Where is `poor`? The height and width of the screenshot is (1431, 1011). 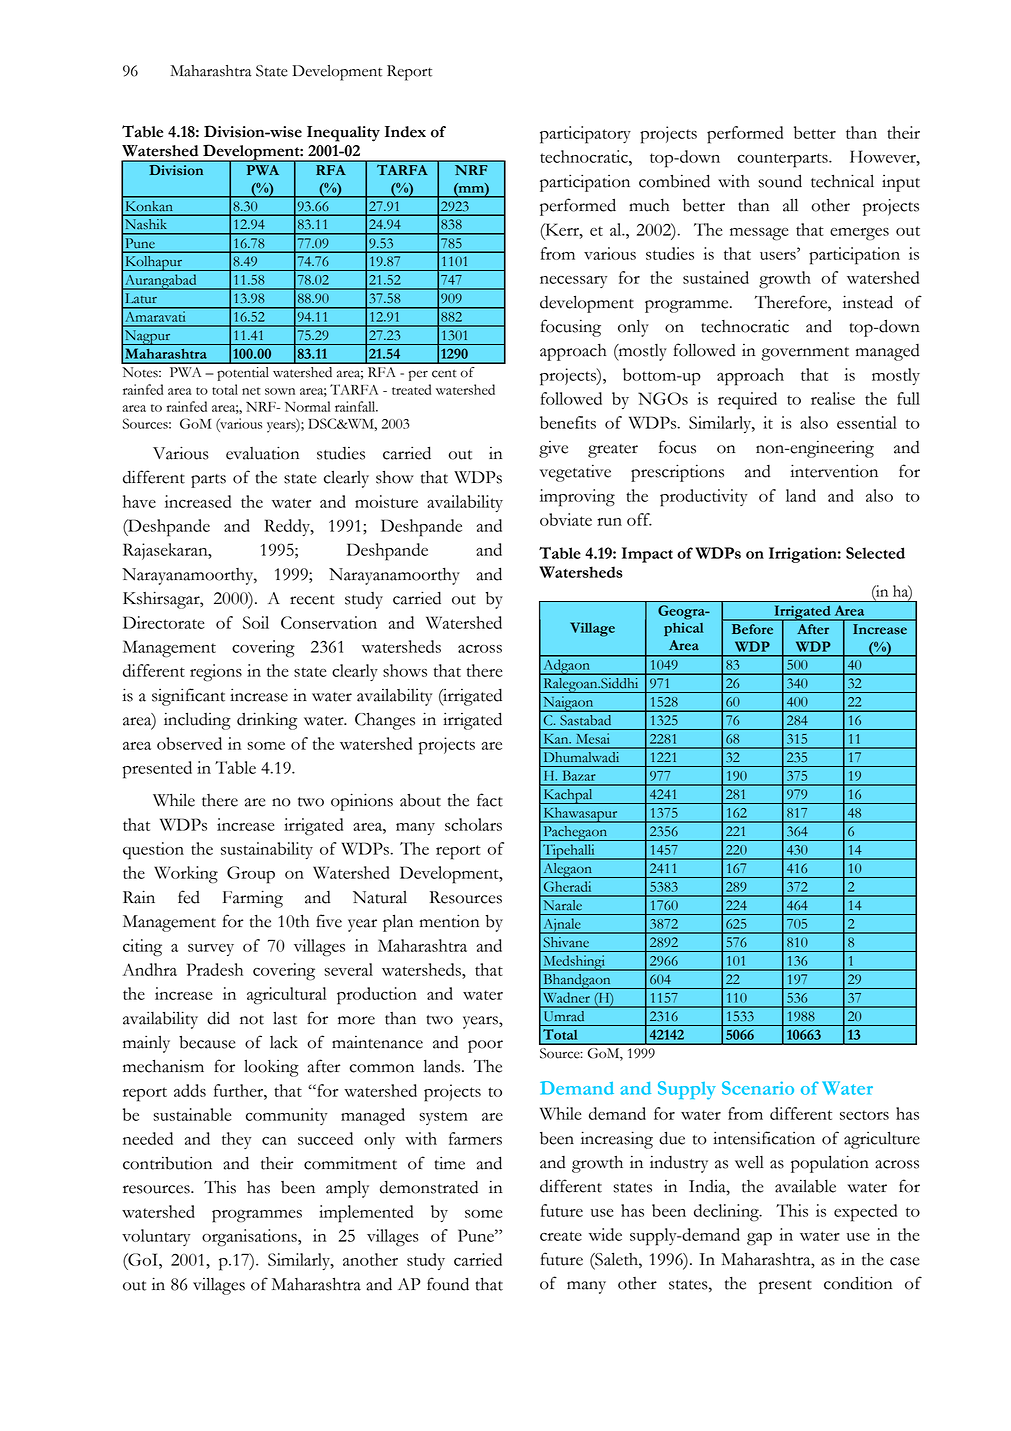
poor is located at coordinates (485, 1046).
